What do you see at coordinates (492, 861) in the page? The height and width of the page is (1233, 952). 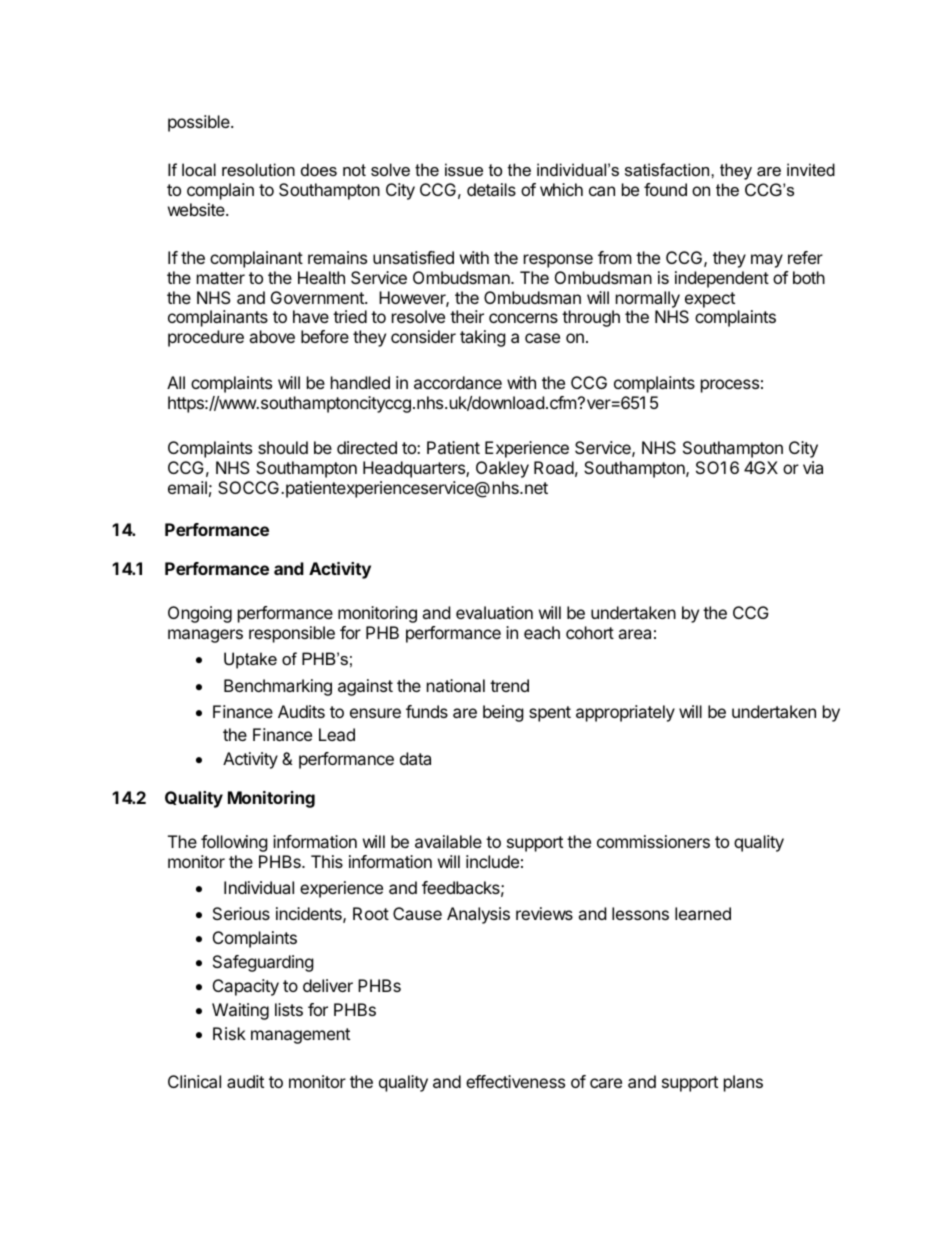 I see `include` at bounding box center [492, 861].
